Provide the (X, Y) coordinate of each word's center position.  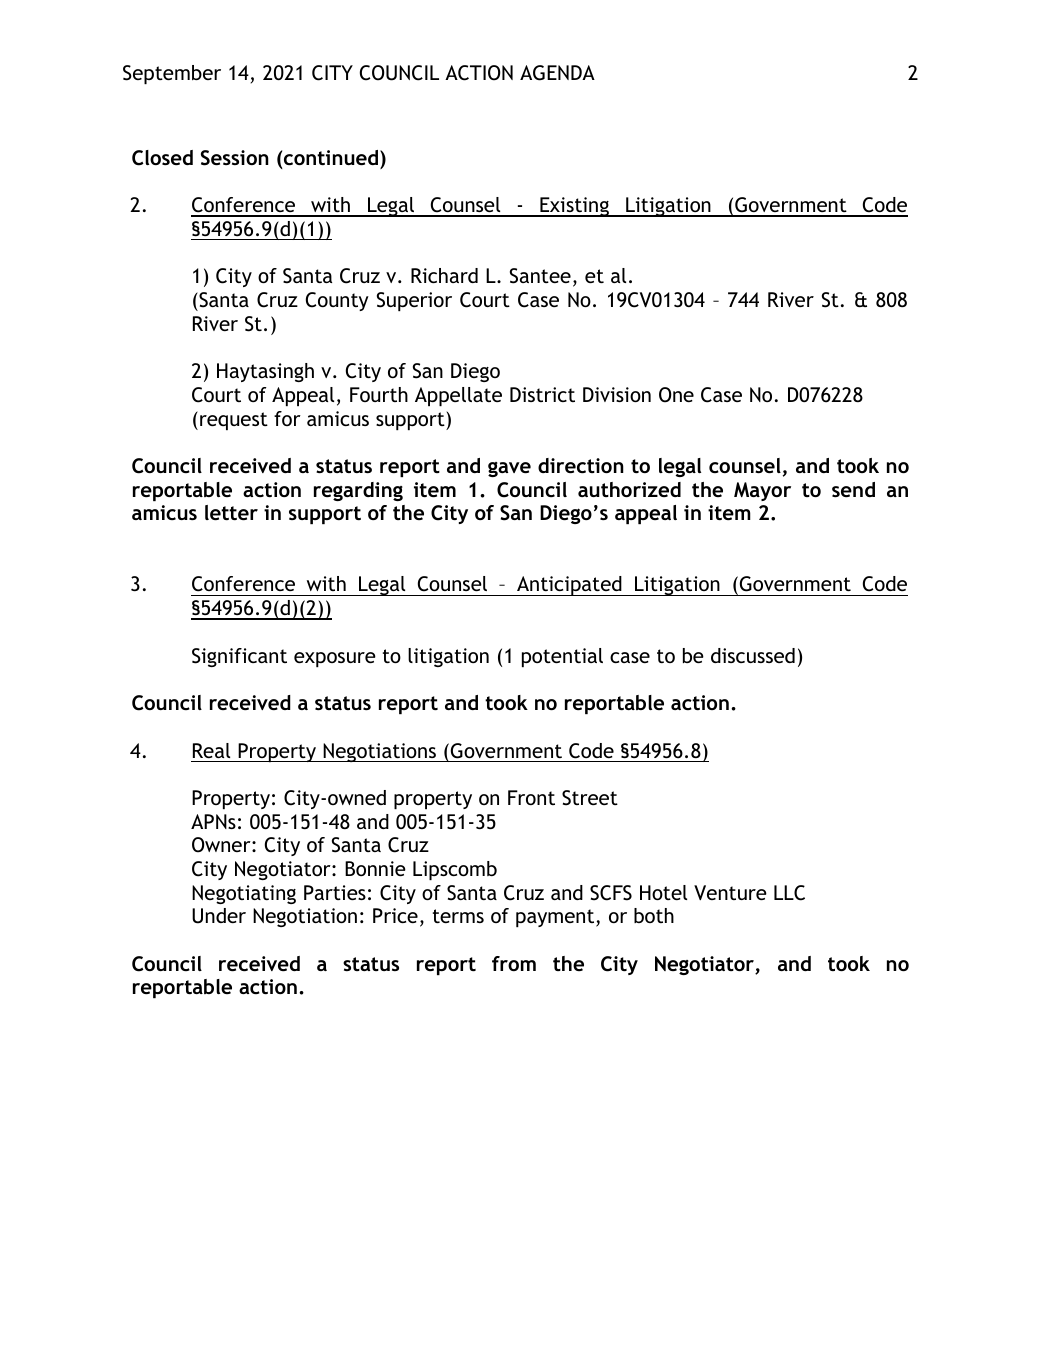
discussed (753, 655)
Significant (239, 657)
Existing (574, 207)
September (172, 74)
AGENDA (557, 73)
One (676, 395)
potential (562, 657)
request (234, 421)
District (542, 394)
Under (219, 916)
